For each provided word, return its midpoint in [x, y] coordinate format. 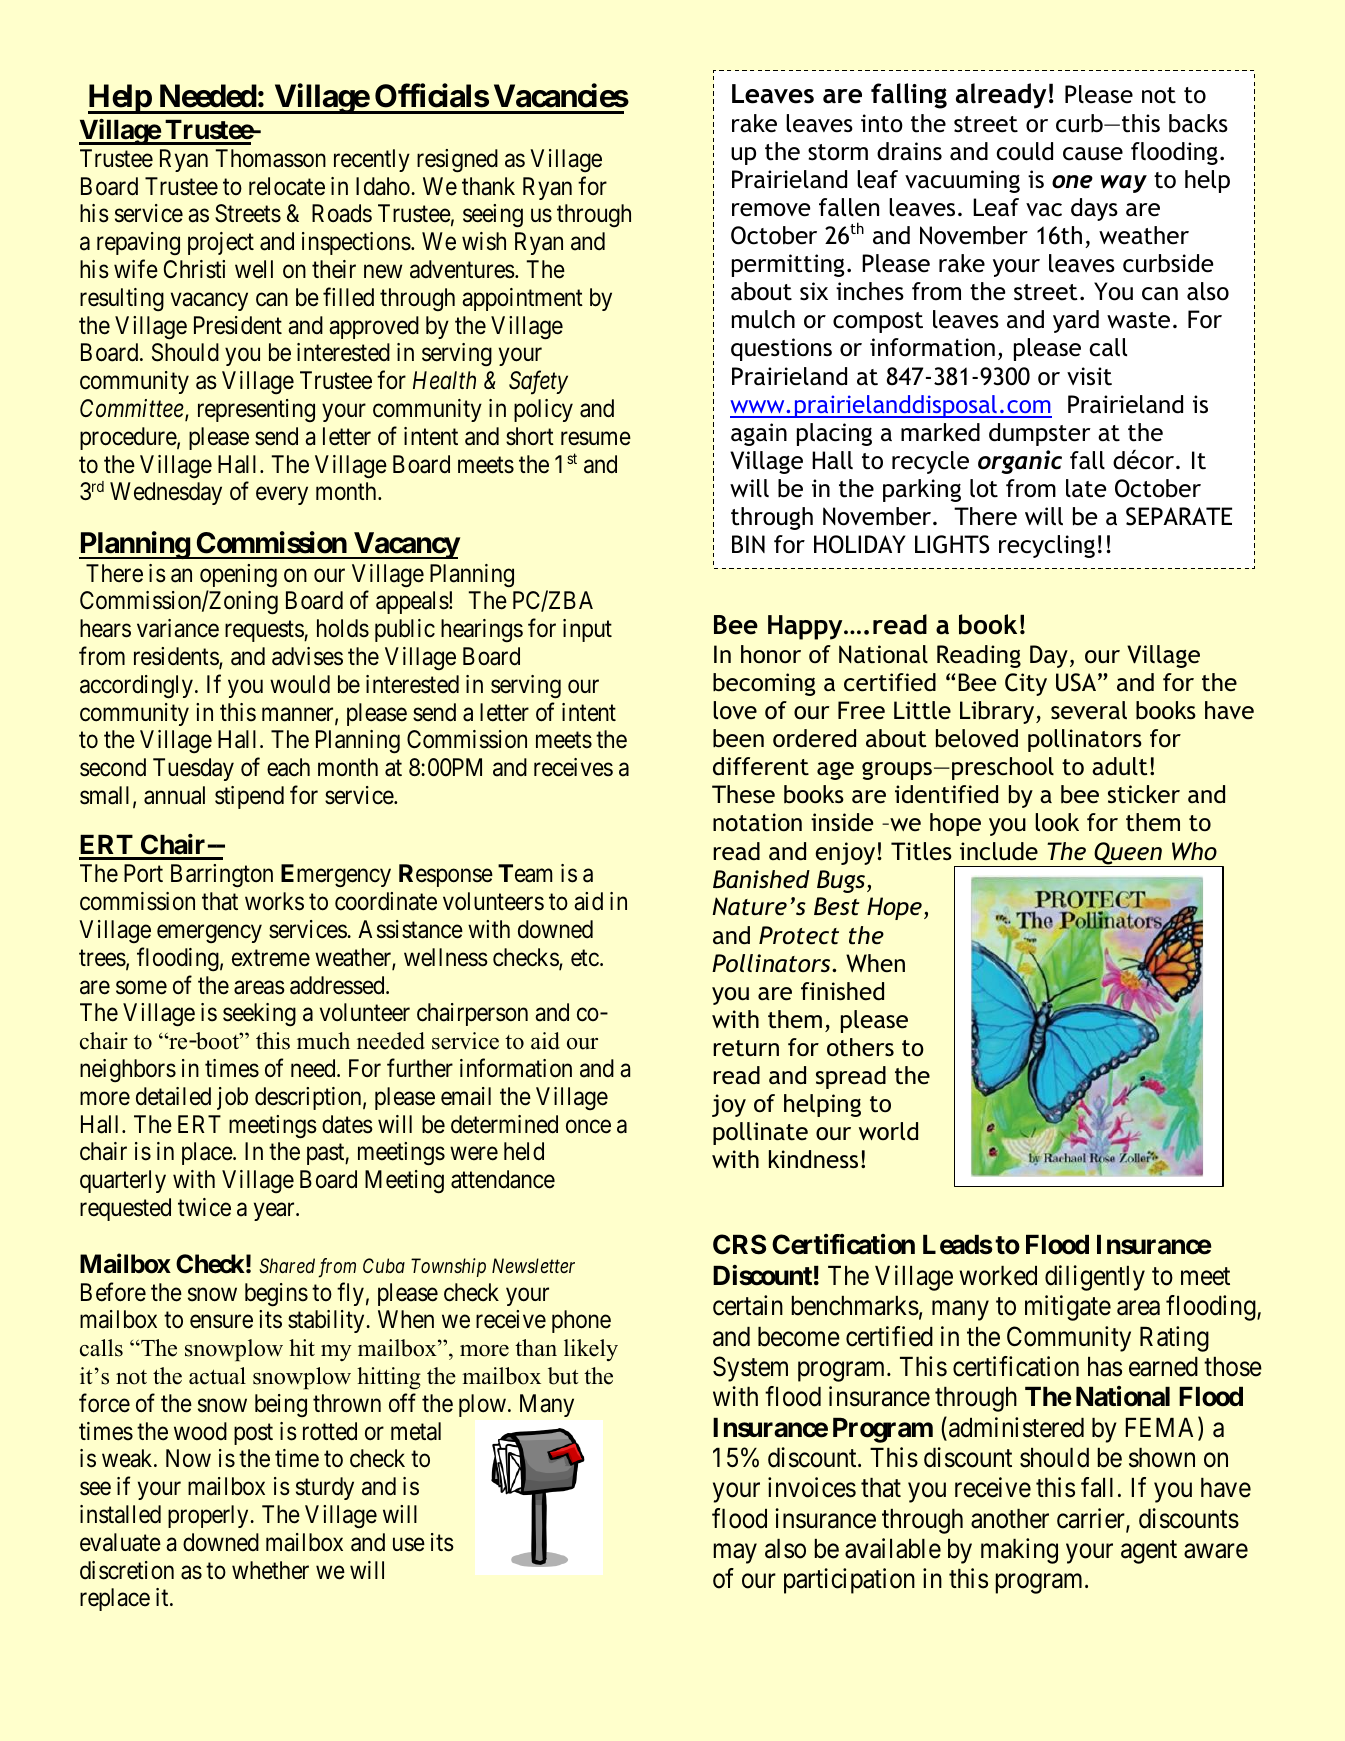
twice [204, 1207]
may [735, 1554]
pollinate [760, 1133]
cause [1093, 154]
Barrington [222, 876]
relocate [287, 186]
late [1086, 488]
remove [771, 210]
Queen [1128, 854]
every [282, 496]
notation [757, 822]
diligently [1095, 1278]
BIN [748, 544]
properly [209, 1516]
